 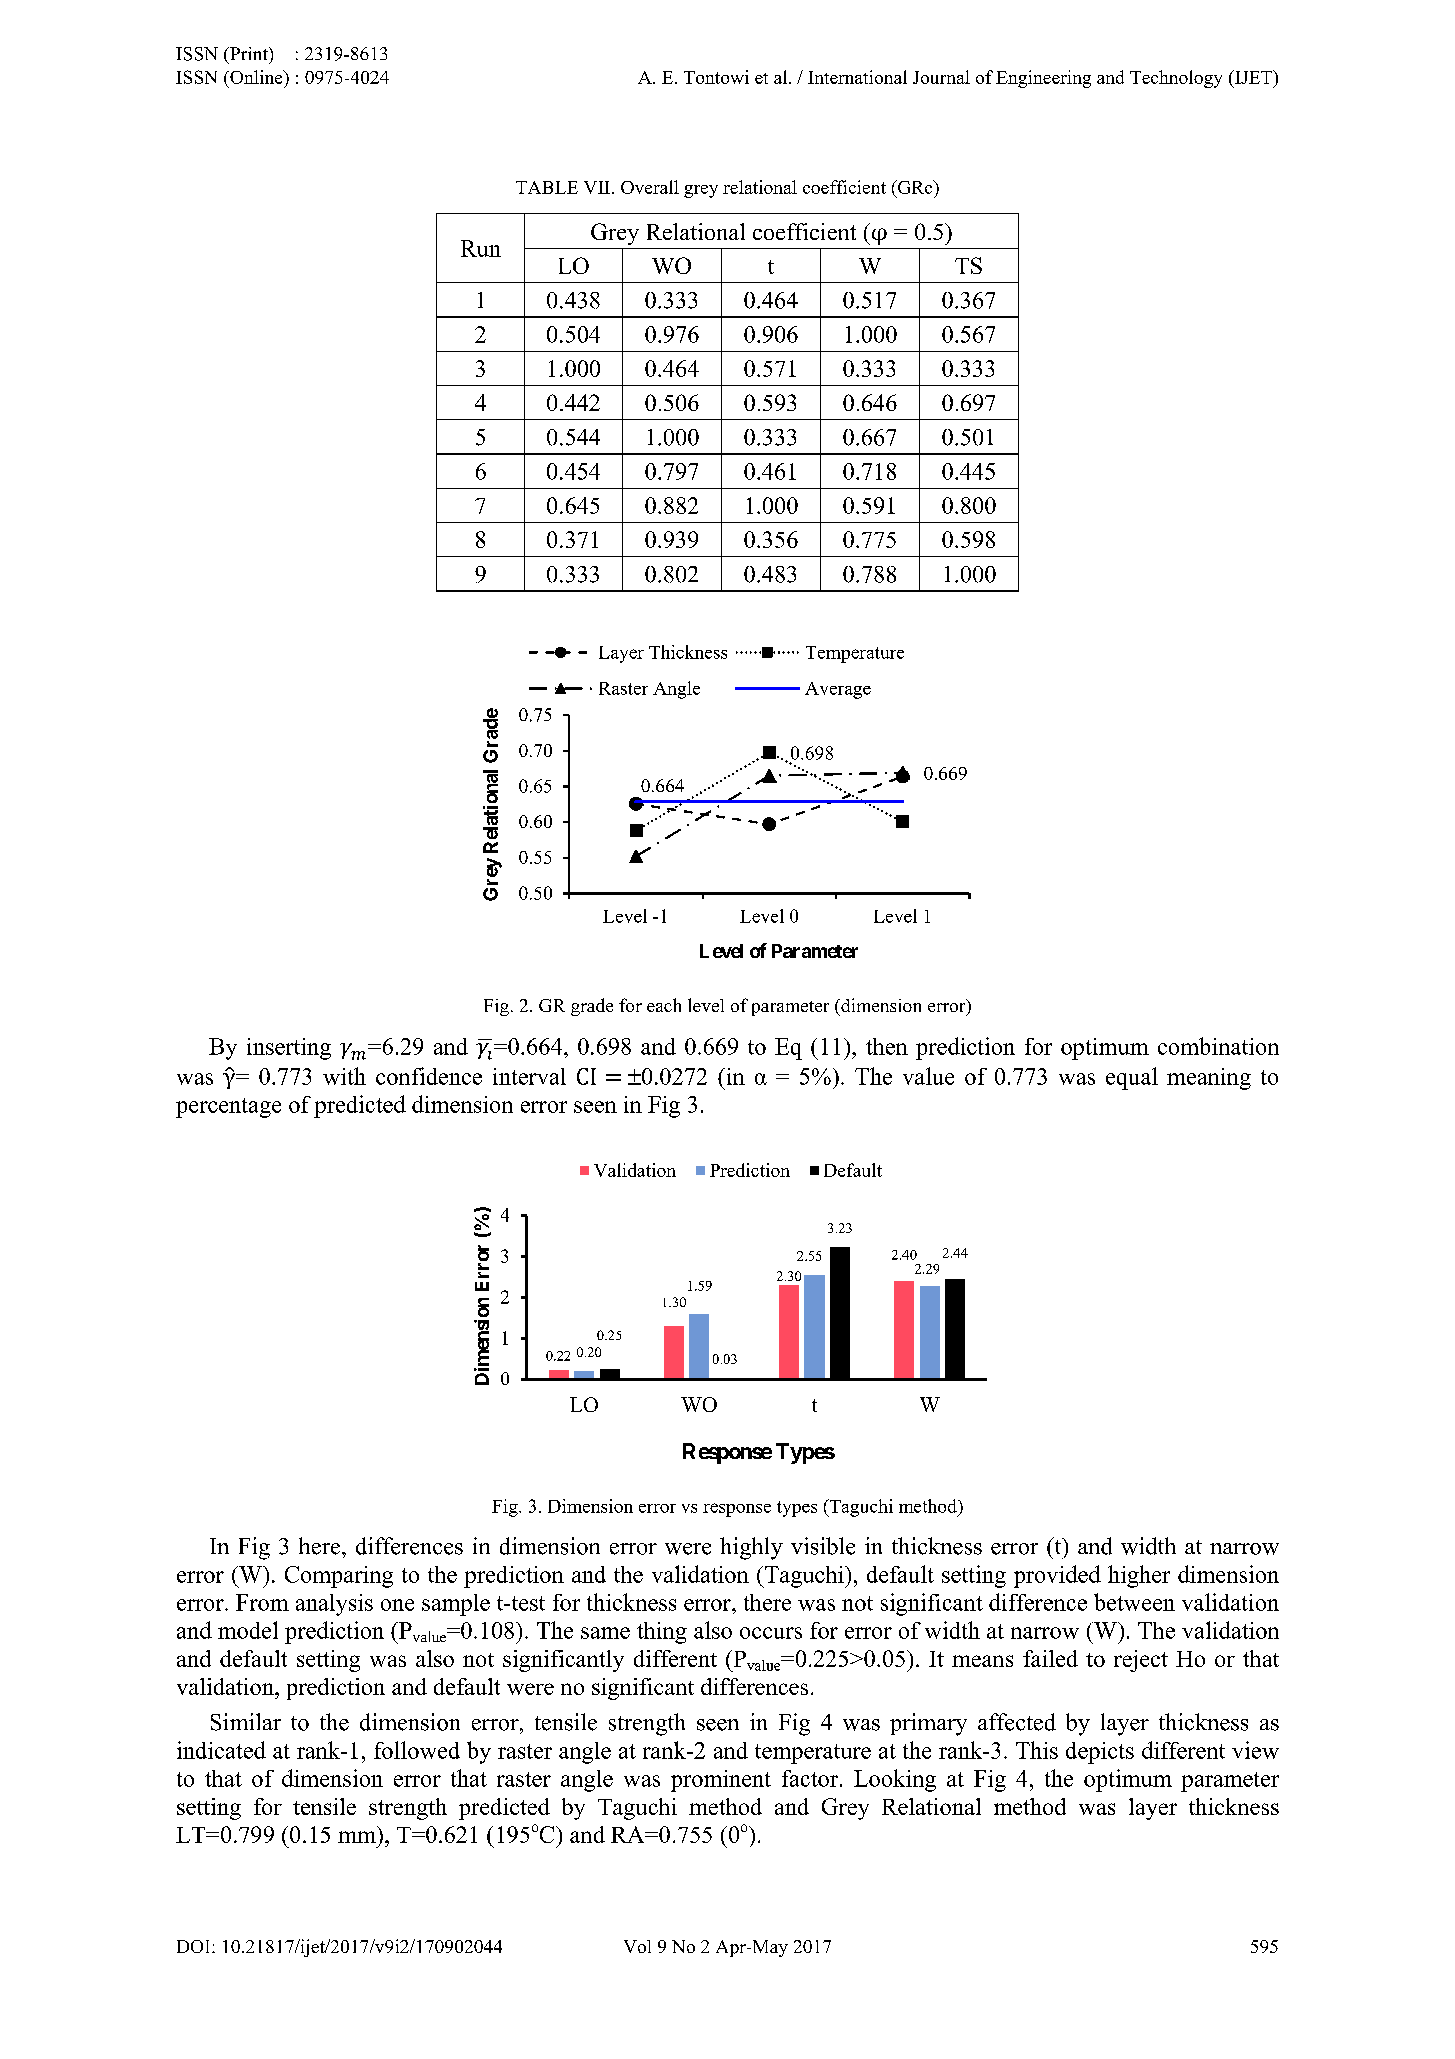 What do you see at coordinates (256, 77) in the document?
I see `Online` at bounding box center [256, 77].
